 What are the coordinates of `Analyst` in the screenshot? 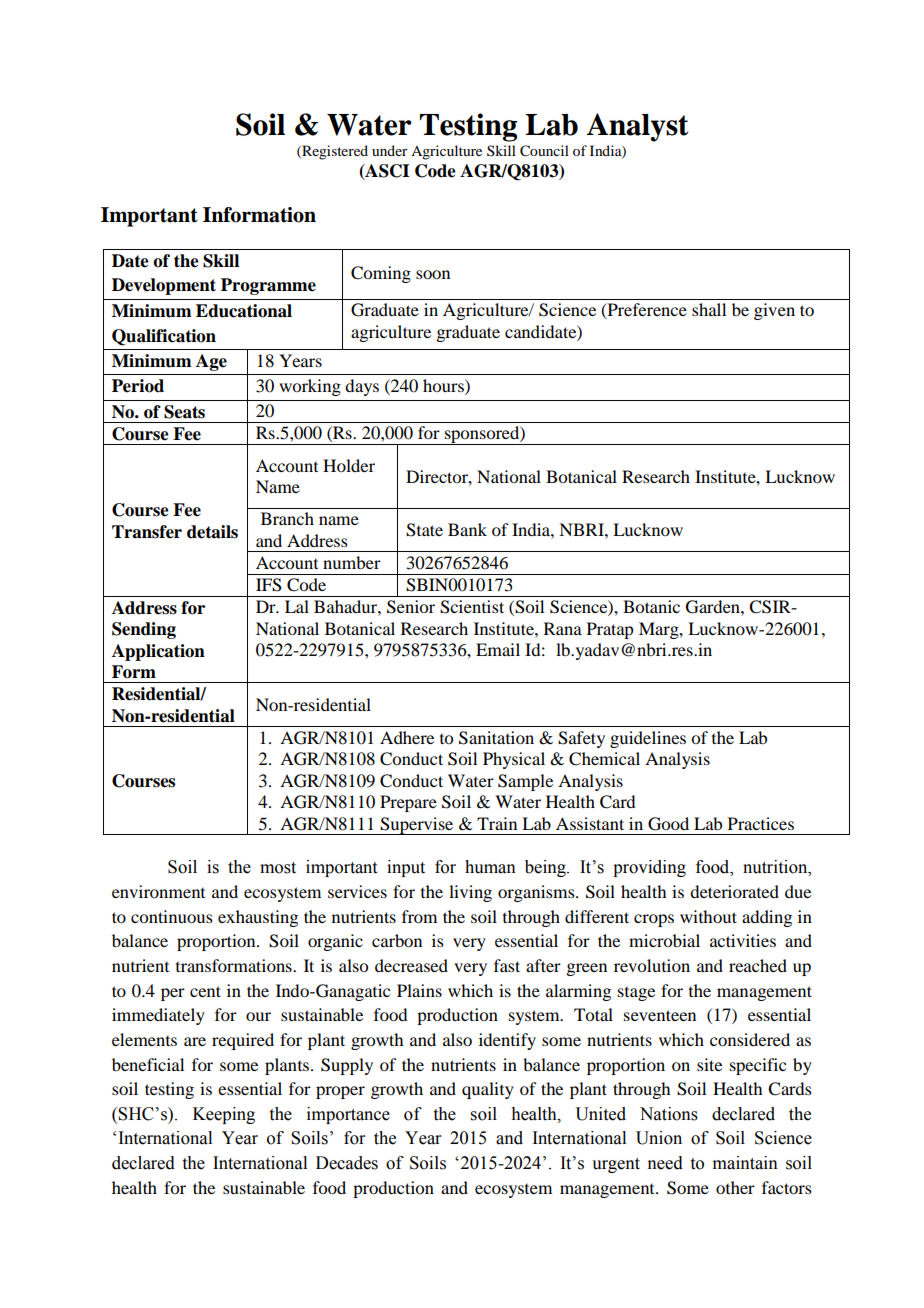 It's located at (637, 127).
